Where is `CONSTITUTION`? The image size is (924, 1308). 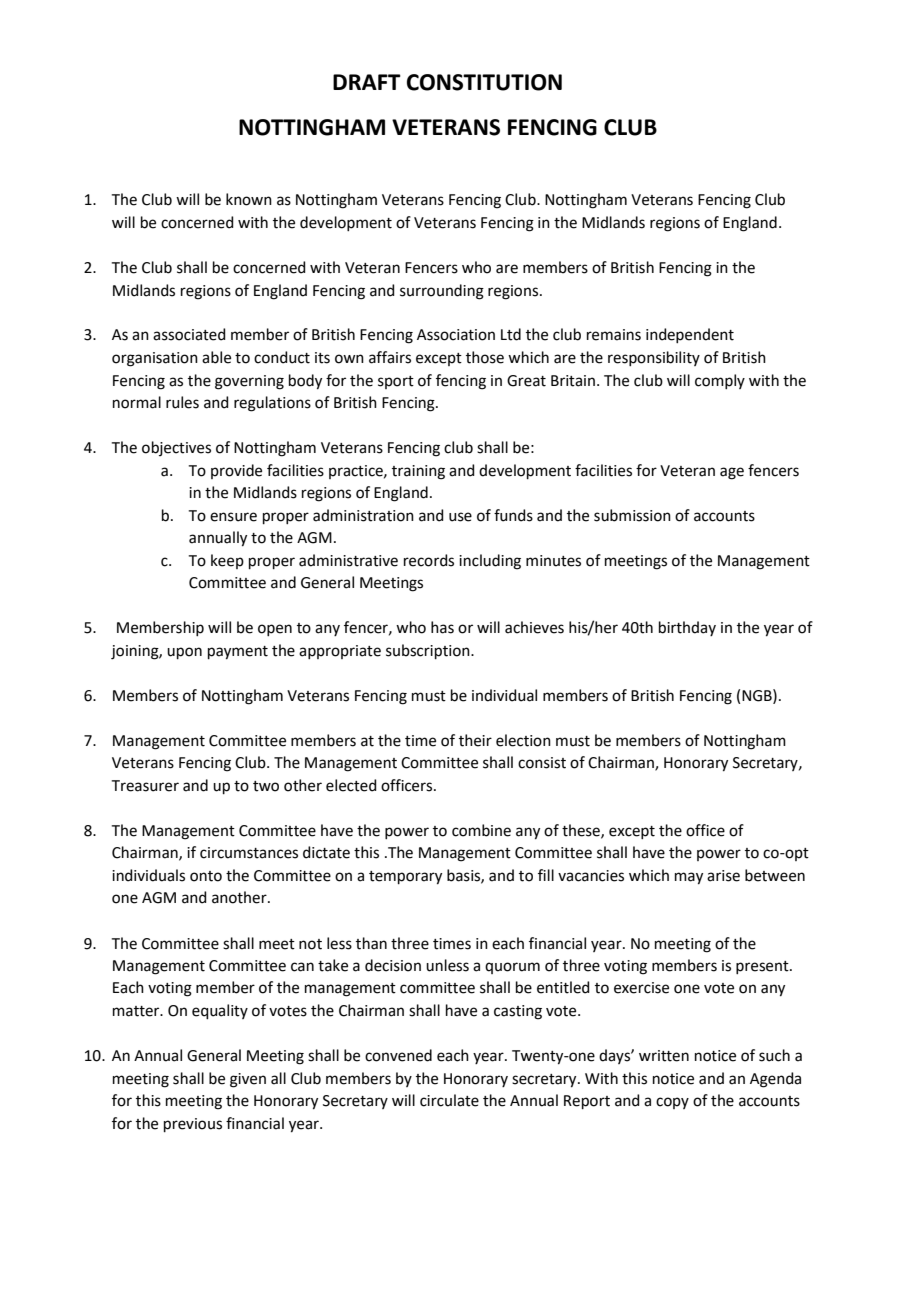 CONSTITUTION is located at coordinates (484, 82).
